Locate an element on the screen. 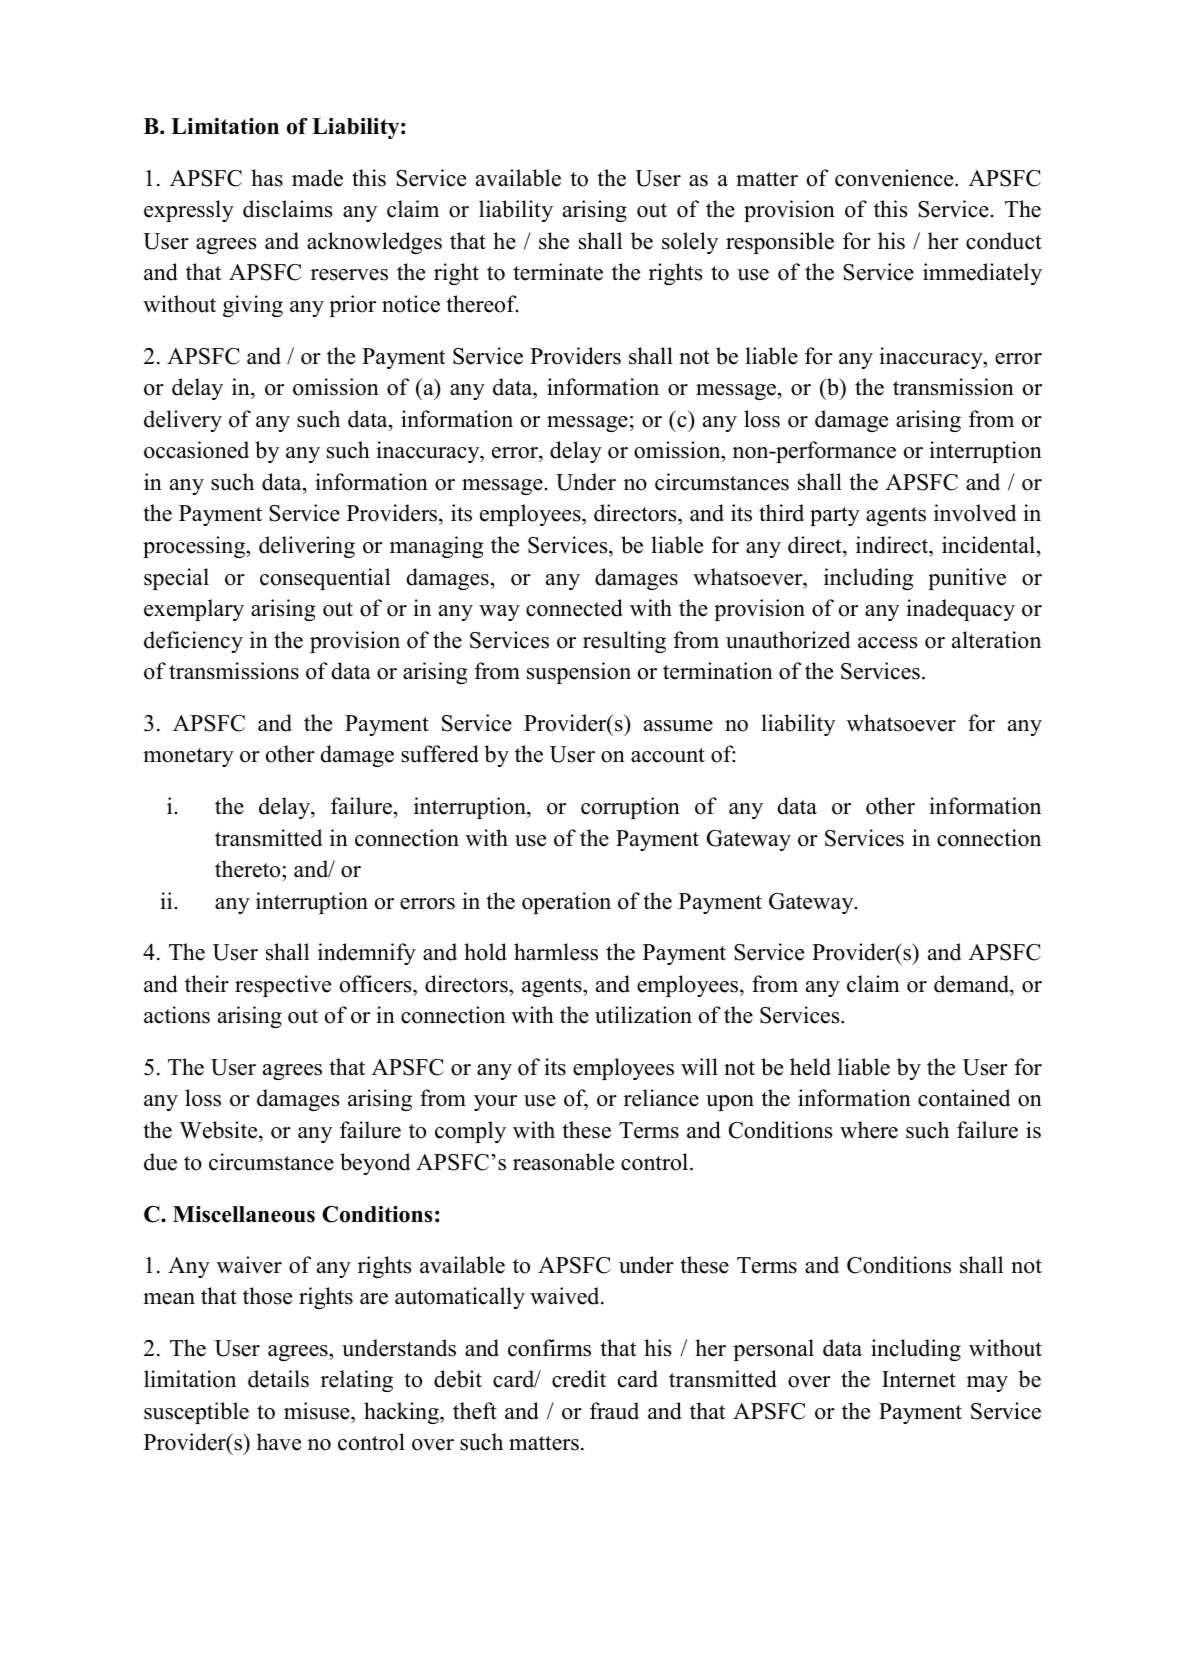 The width and height of the screenshot is (1185, 1676). has is located at coordinates (267, 178).
